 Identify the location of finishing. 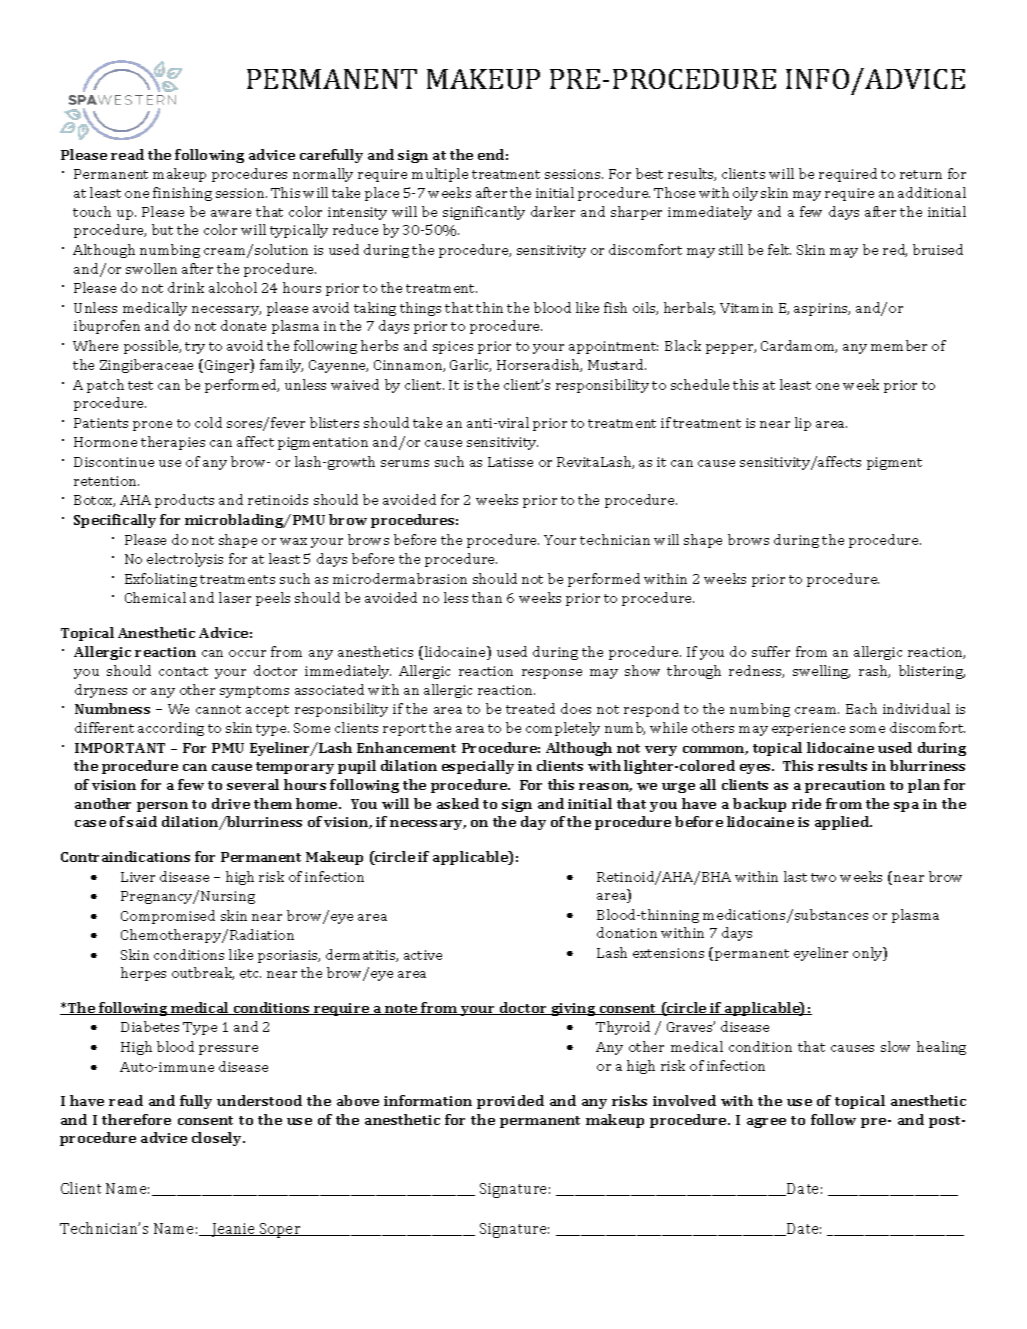
(182, 194).
